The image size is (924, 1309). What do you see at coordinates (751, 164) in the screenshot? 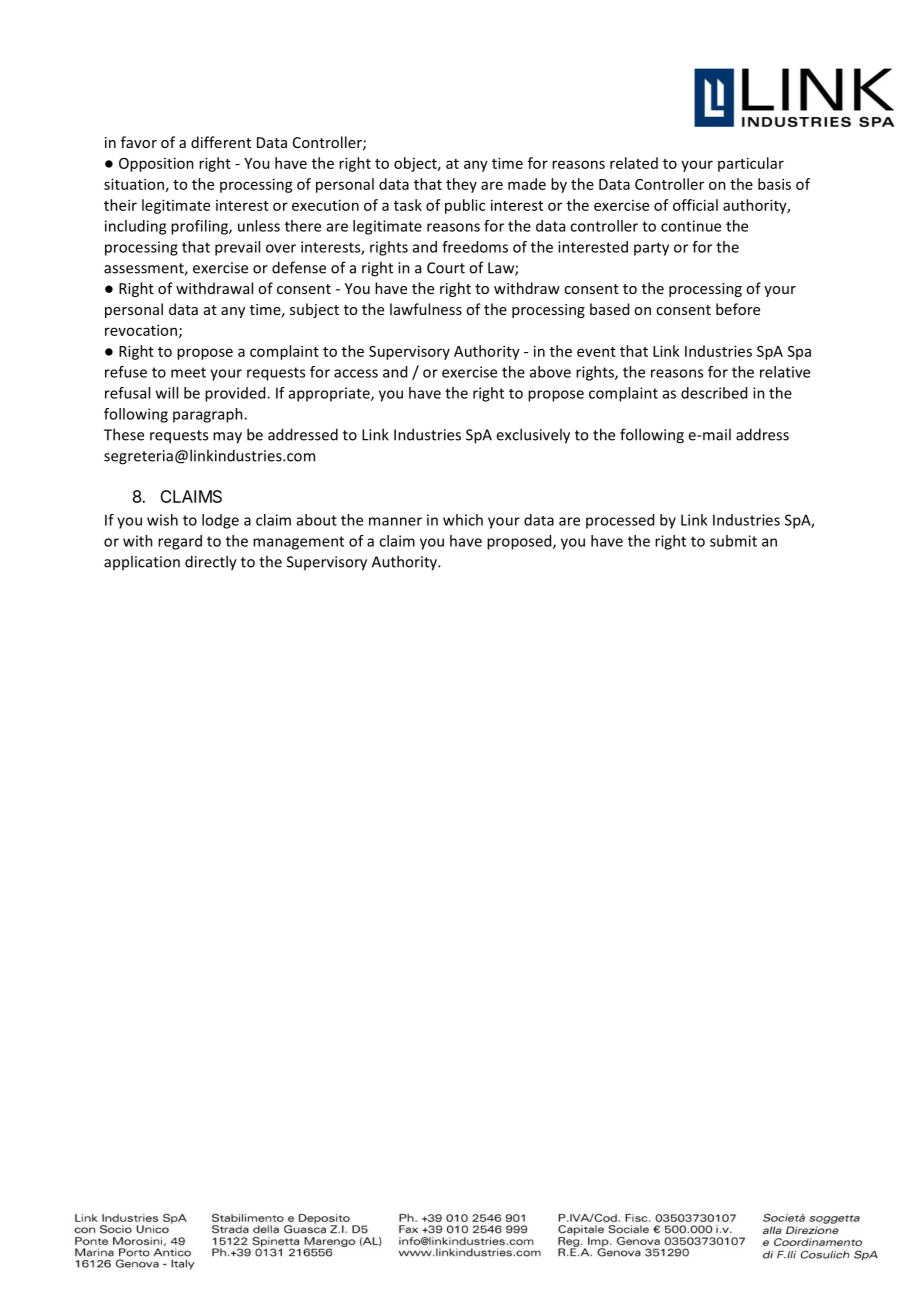
I see `particular` at bounding box center [751, 164].
